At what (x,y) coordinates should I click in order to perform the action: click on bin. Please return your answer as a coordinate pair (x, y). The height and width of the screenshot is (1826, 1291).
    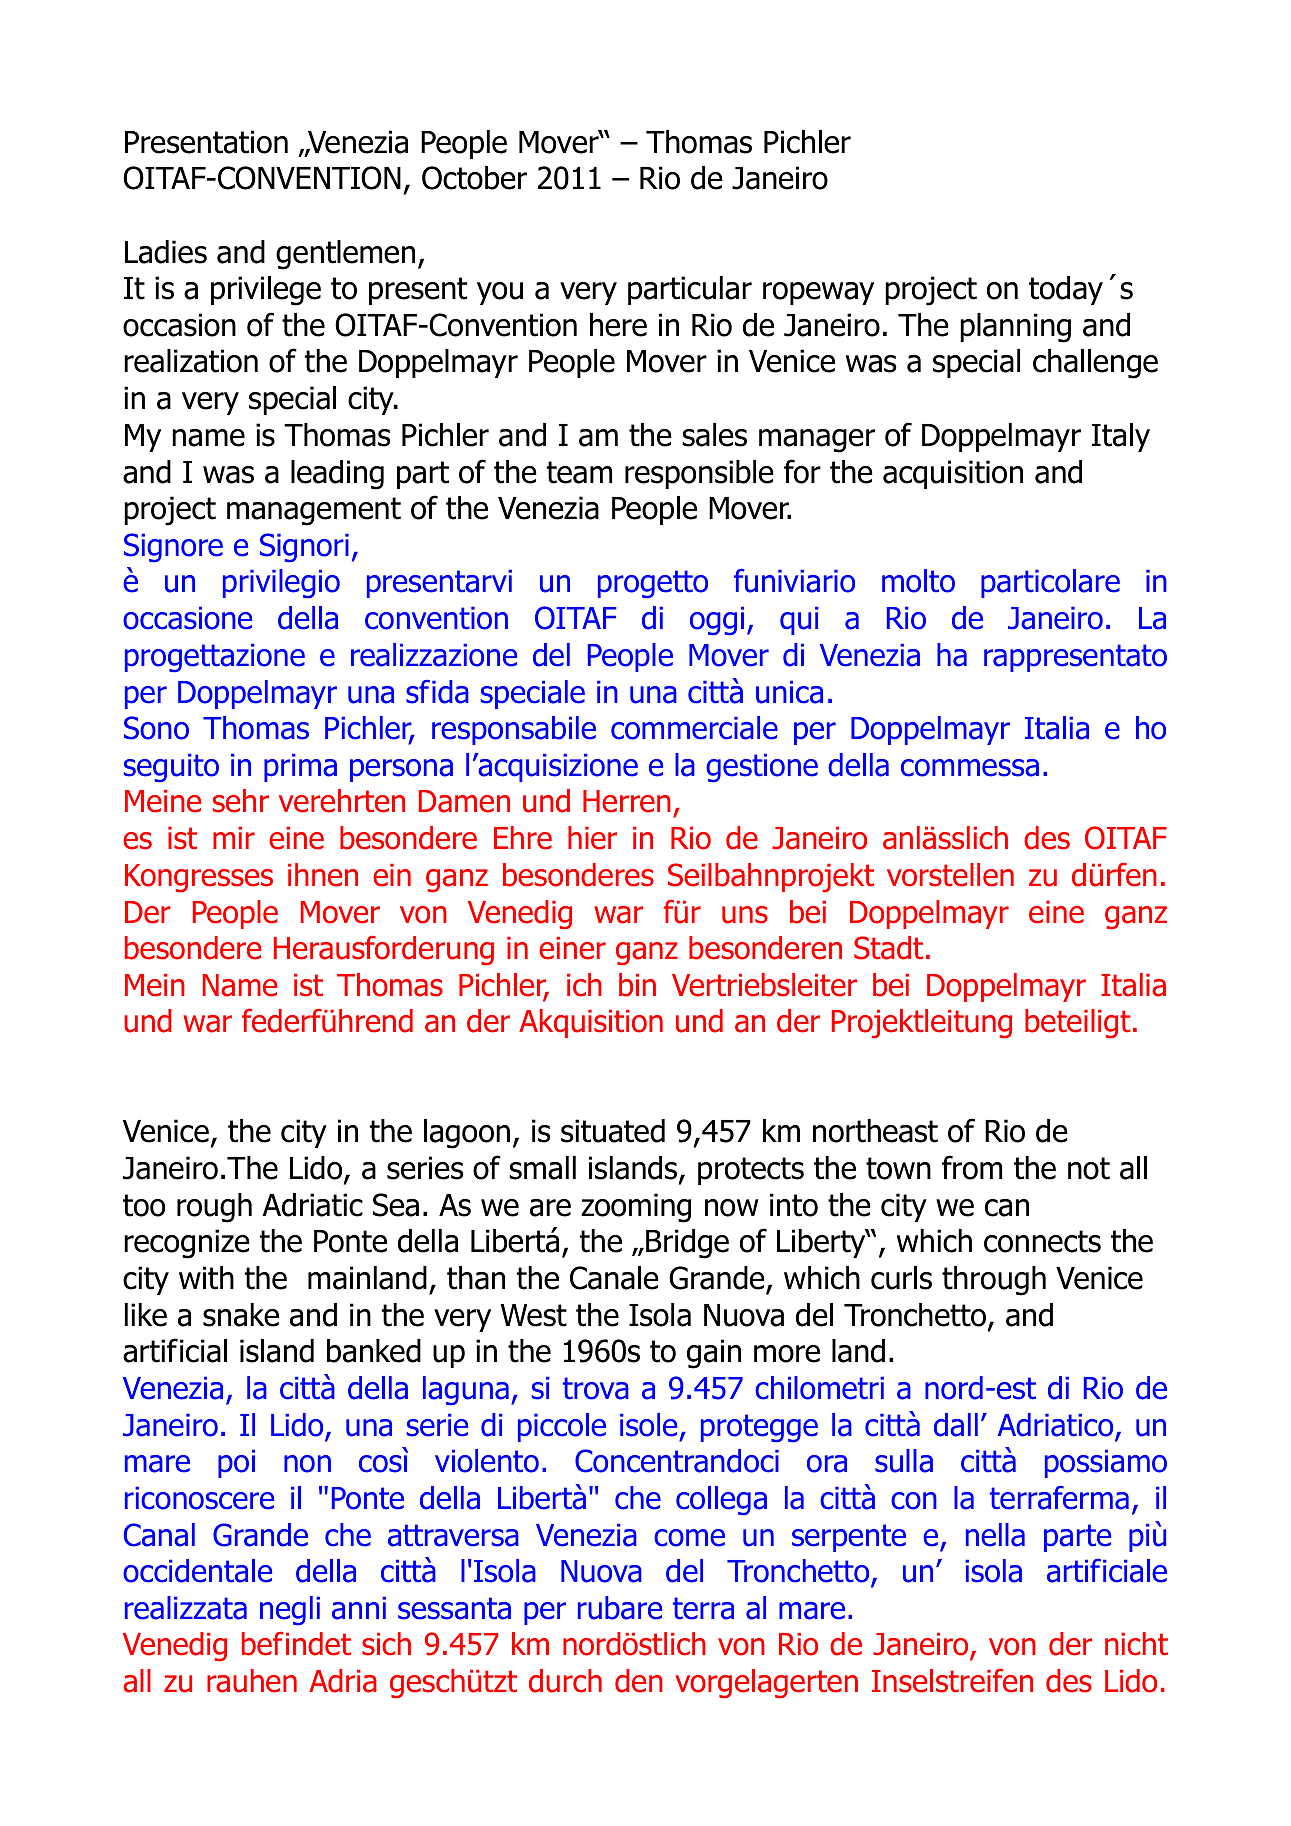
    Looking at the image, I should click on (637, 985).
